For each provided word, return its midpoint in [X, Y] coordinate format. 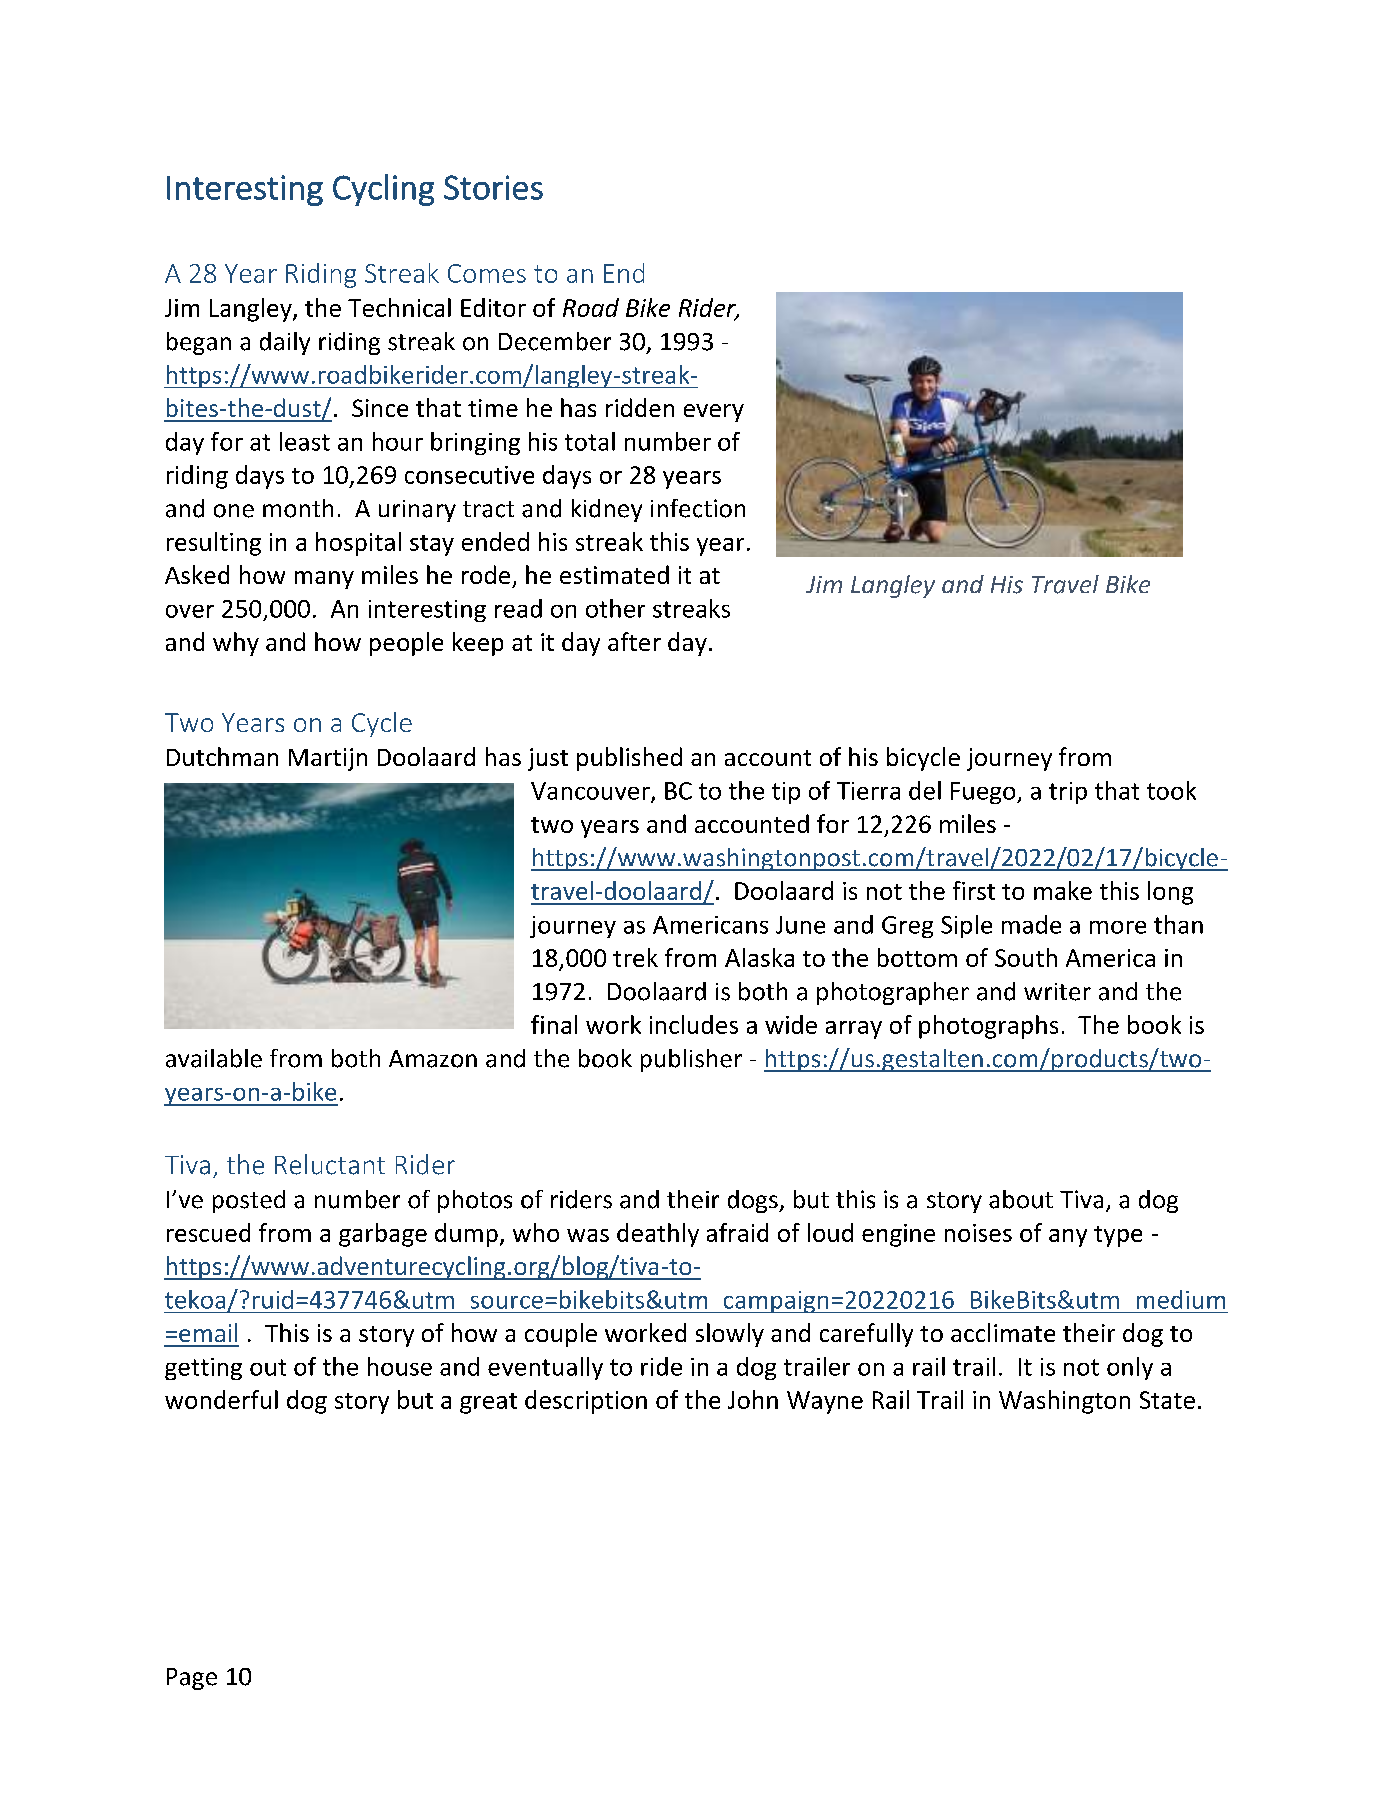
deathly [658, 1235]
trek [635, 957]
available [214, 1058]
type [1118, 1236]
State [1167, 1400]
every [714, 413]
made [1031, 924]
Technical [399, 307]
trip [1068, 793]
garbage [383, 1235]
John [753, 1399]
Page [192, 1679]
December [555, 341]
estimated [614, 574]
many [324, 580]
